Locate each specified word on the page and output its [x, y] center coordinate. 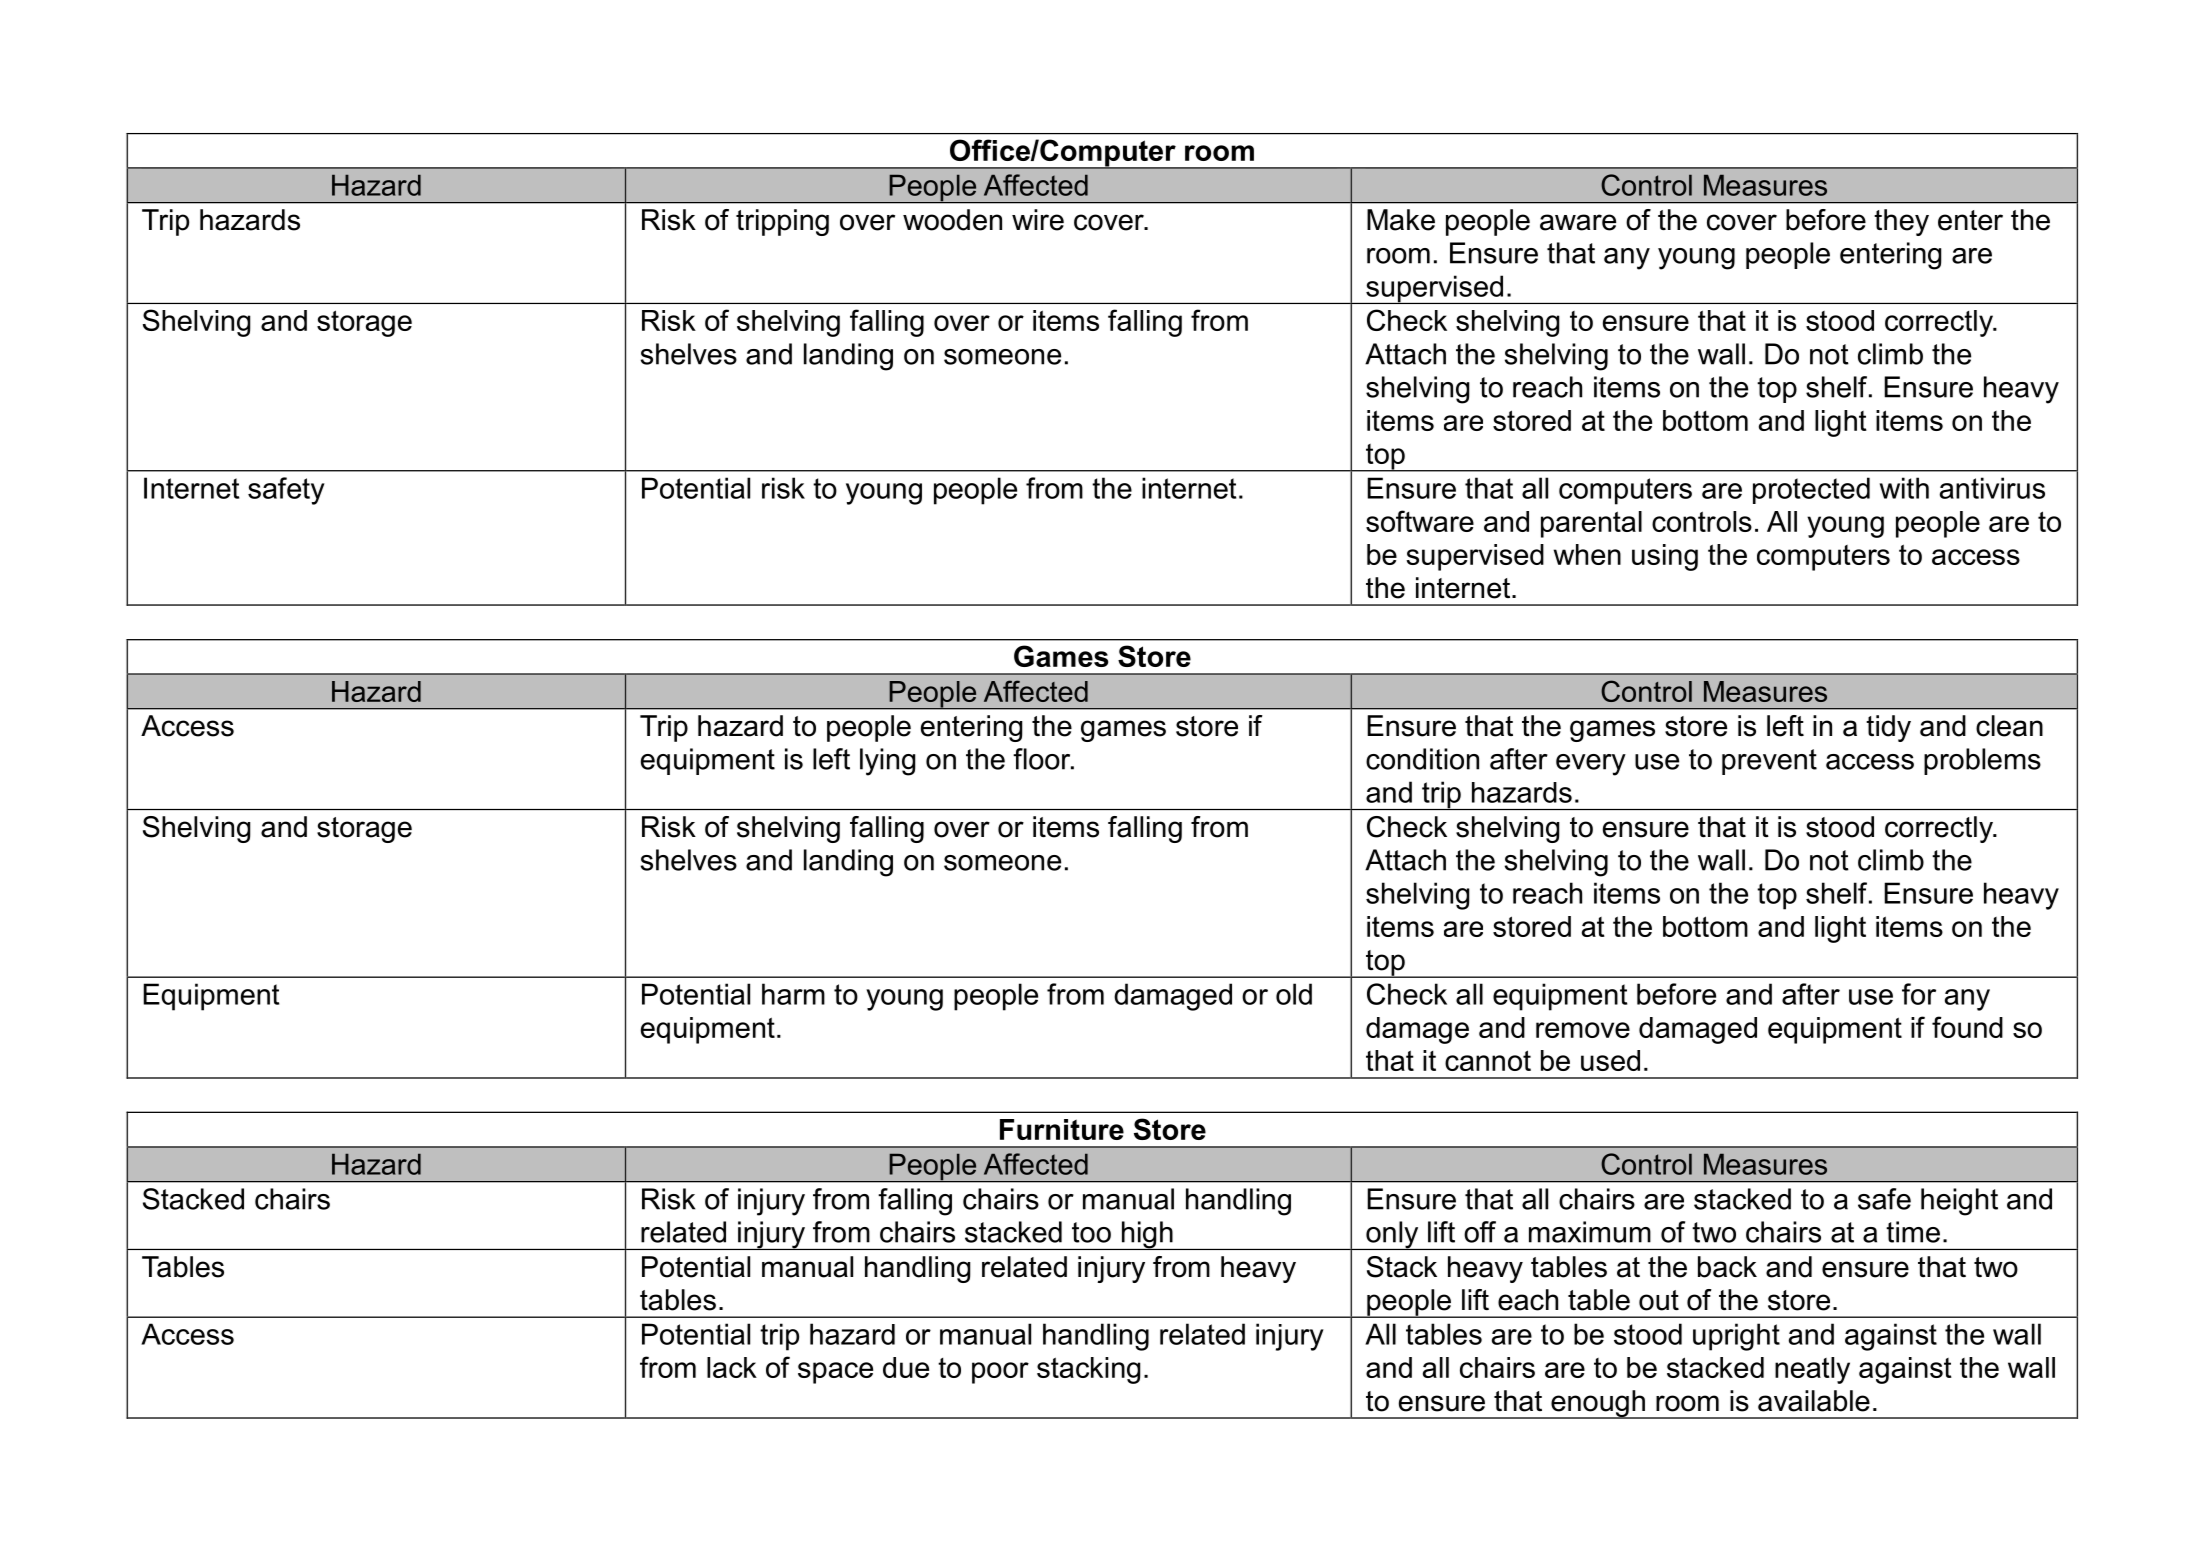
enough [1598, 1404]
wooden [952, 220]
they [1901, 222]
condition [1422, 759]
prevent [1769, 762]
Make [1401, 220]
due [906, 1367]
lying [887, 762]
